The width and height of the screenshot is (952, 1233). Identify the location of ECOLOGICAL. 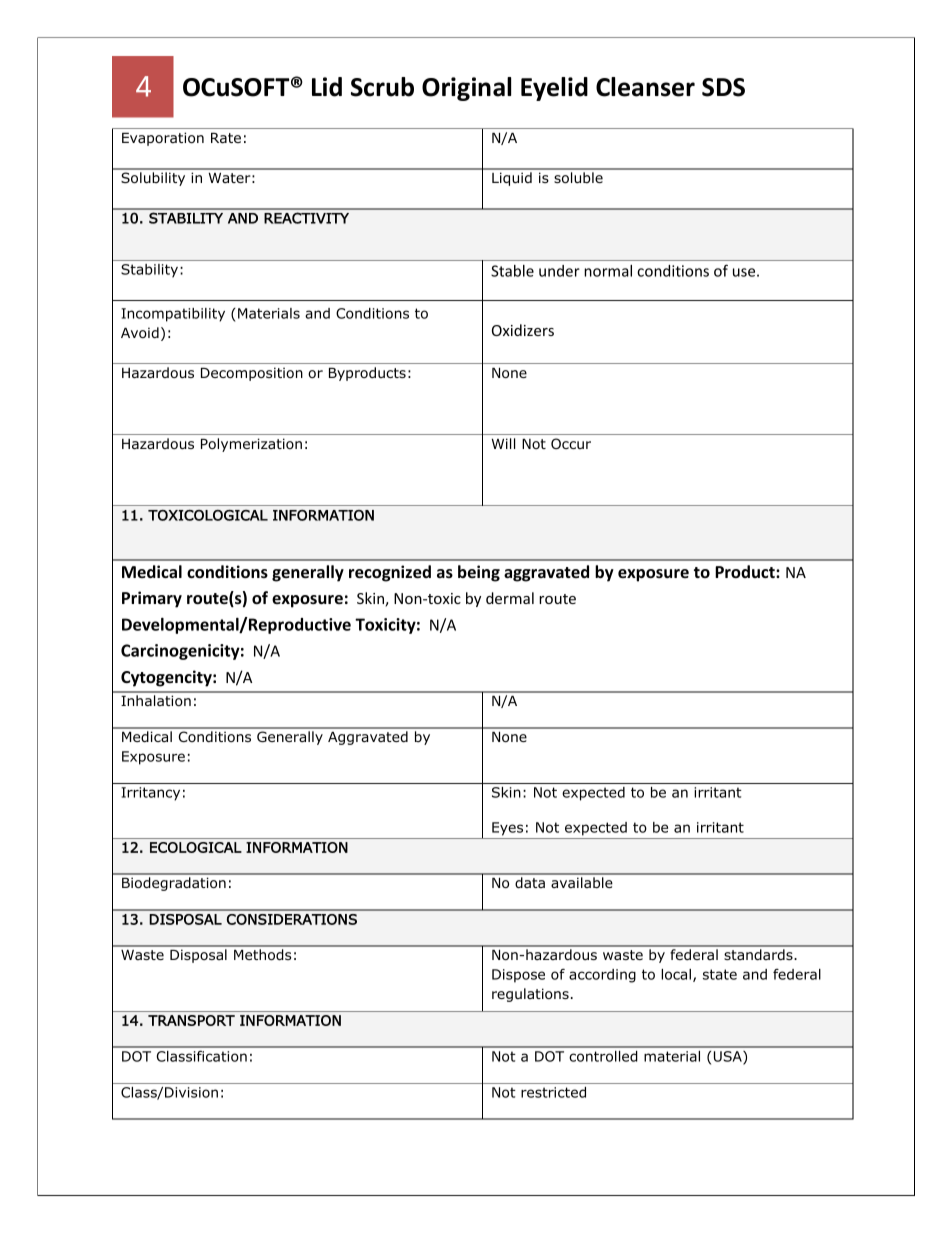
(196, 847).
